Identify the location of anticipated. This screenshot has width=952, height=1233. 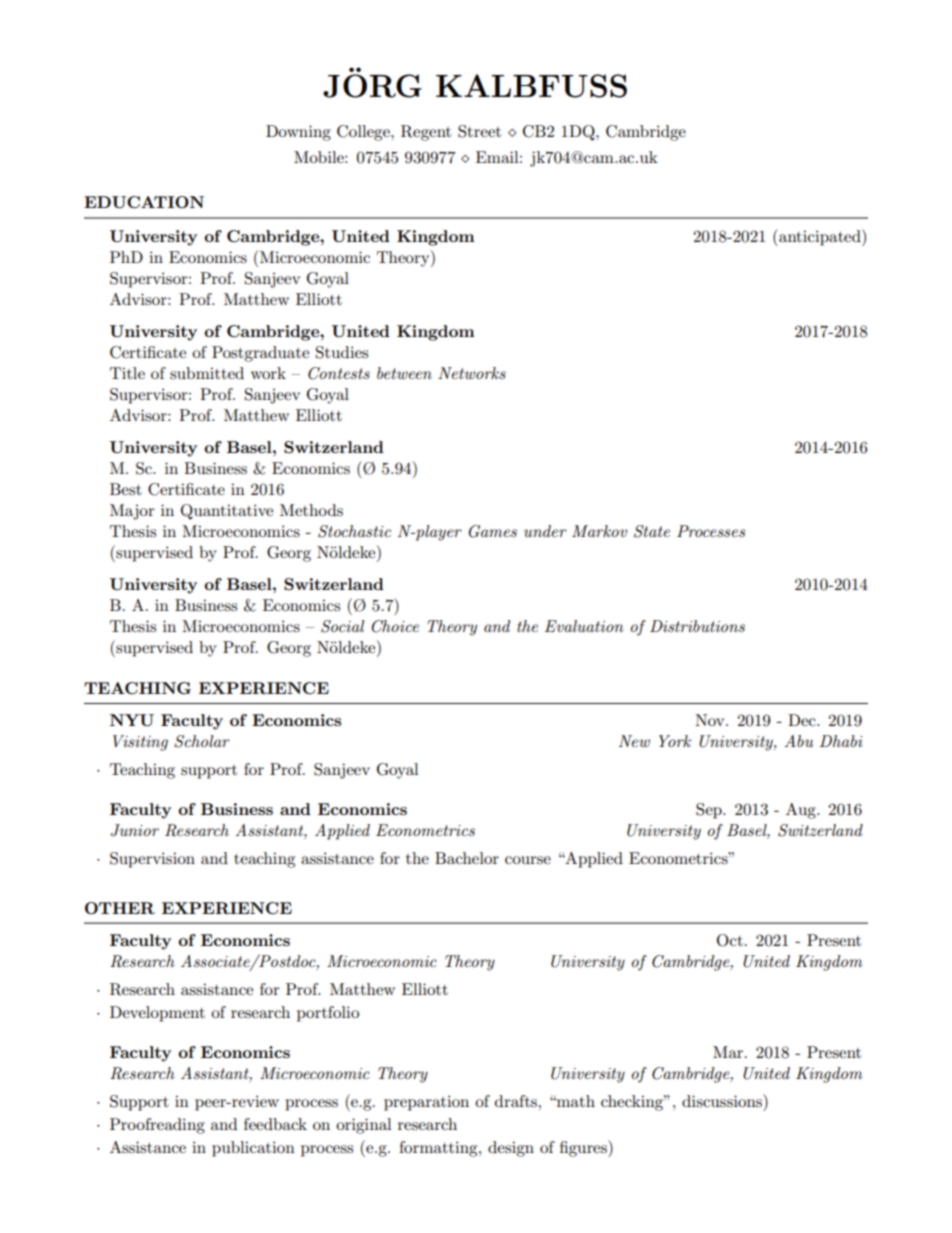
(820, 237).
